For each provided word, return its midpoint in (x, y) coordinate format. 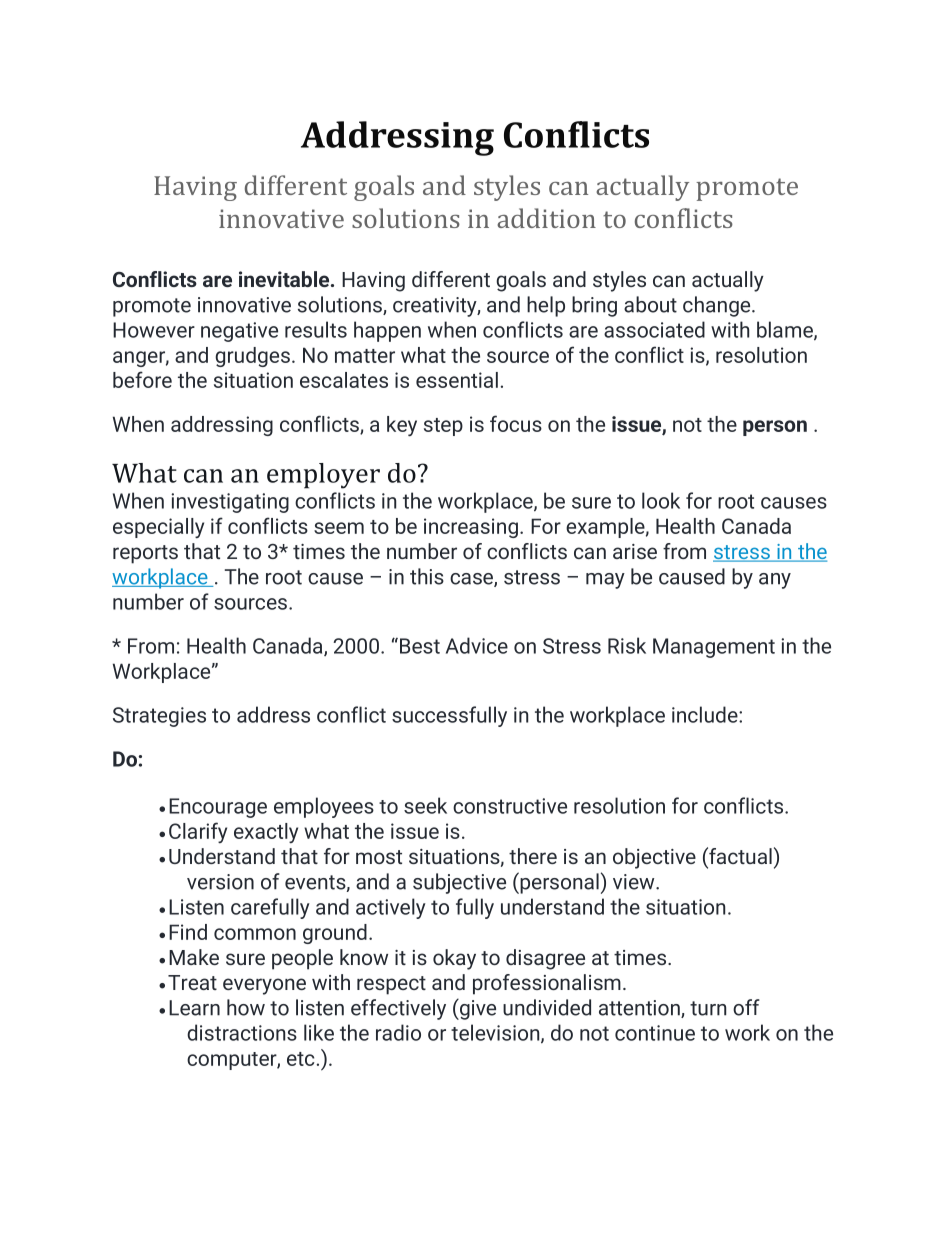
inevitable (285, 279)
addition (546, 218)
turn (708, 1008)
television (496, 1033)
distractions (242, 1032)
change (718, 306)
